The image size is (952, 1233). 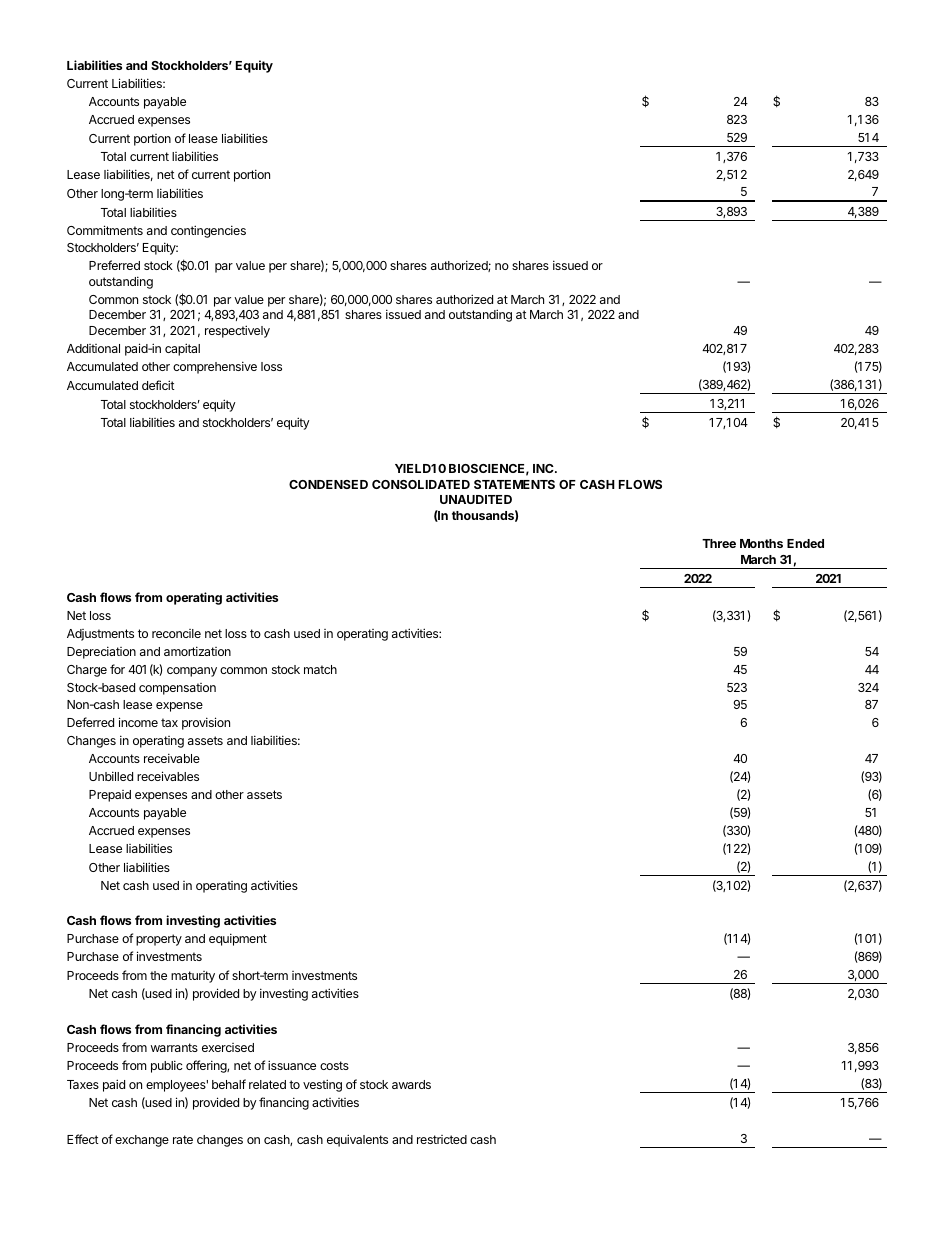 I want to click on equipment, so click(x=238, y=939).
